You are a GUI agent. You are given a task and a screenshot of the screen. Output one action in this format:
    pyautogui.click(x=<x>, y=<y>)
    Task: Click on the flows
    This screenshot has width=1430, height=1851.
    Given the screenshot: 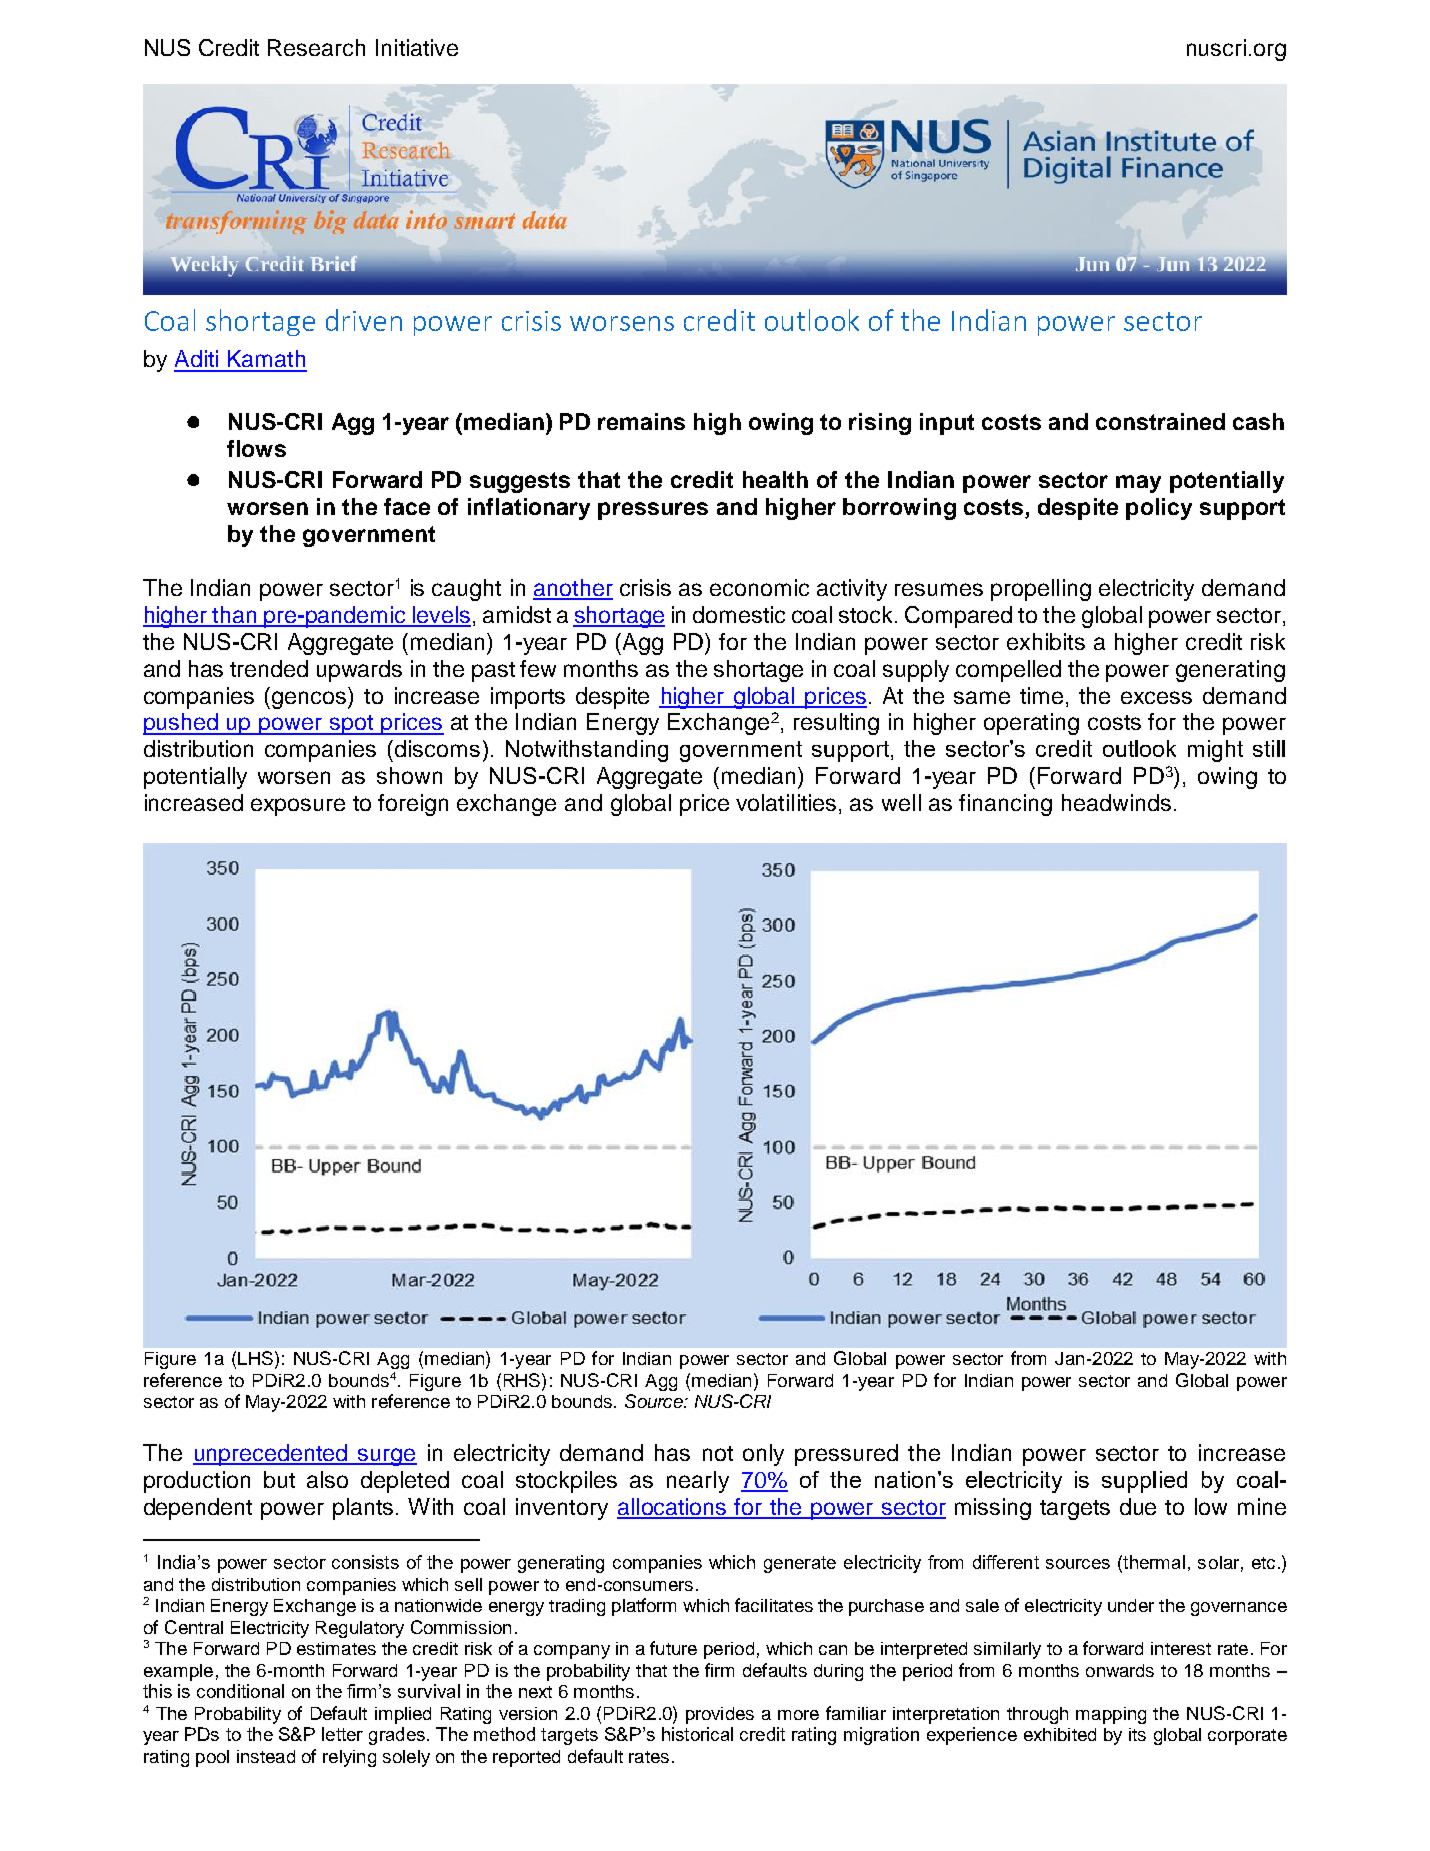 What is the action you would take?
    pyautogui.click(x=256, y=448)
